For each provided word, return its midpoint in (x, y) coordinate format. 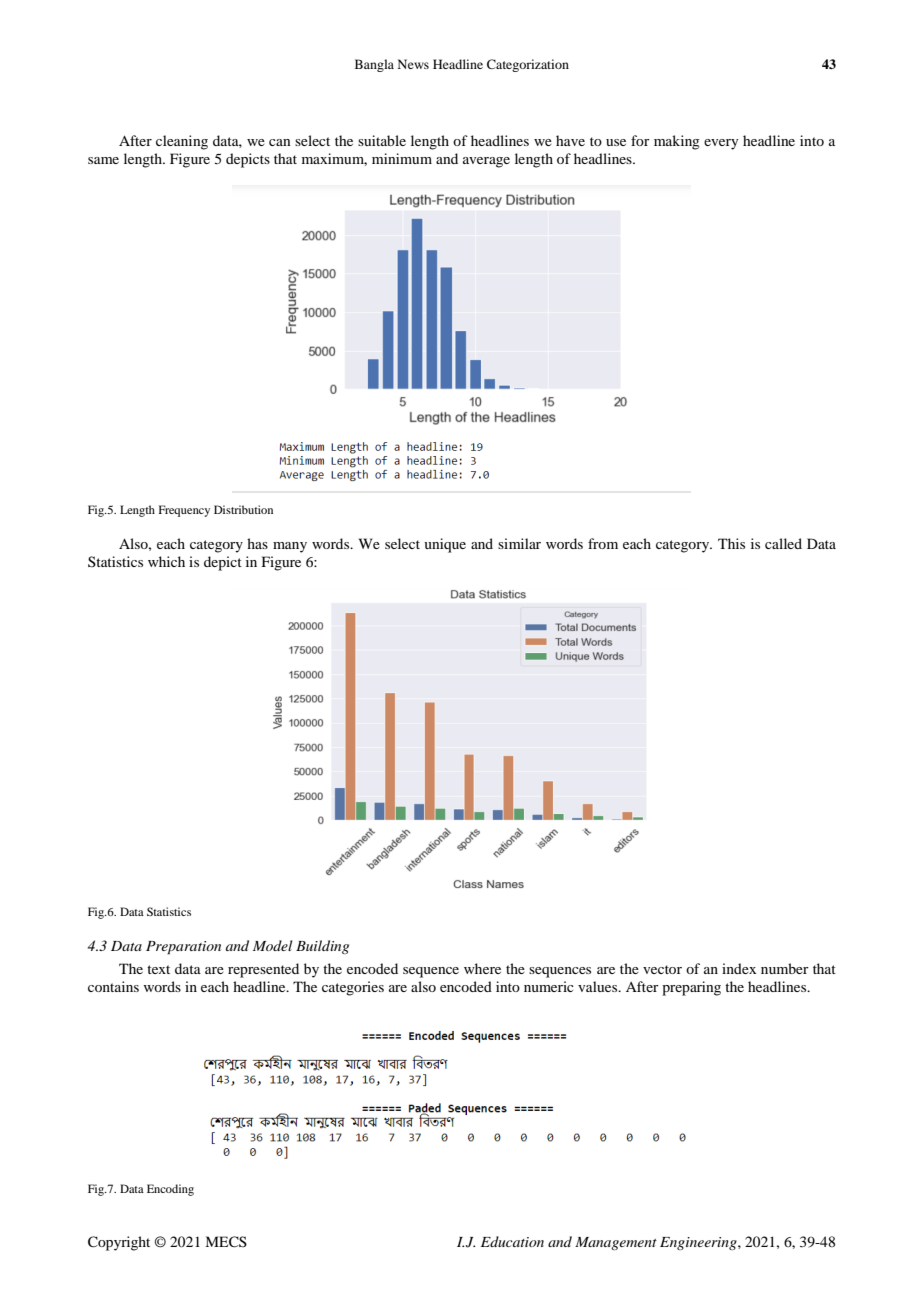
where (482, 968)
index (739, 968)
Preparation (183, 948)
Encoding (170, 1190)
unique (445, 545)
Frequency (184, 511)
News (413, 64)
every (721, 144)
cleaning (182, 142)
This (731, 543)
